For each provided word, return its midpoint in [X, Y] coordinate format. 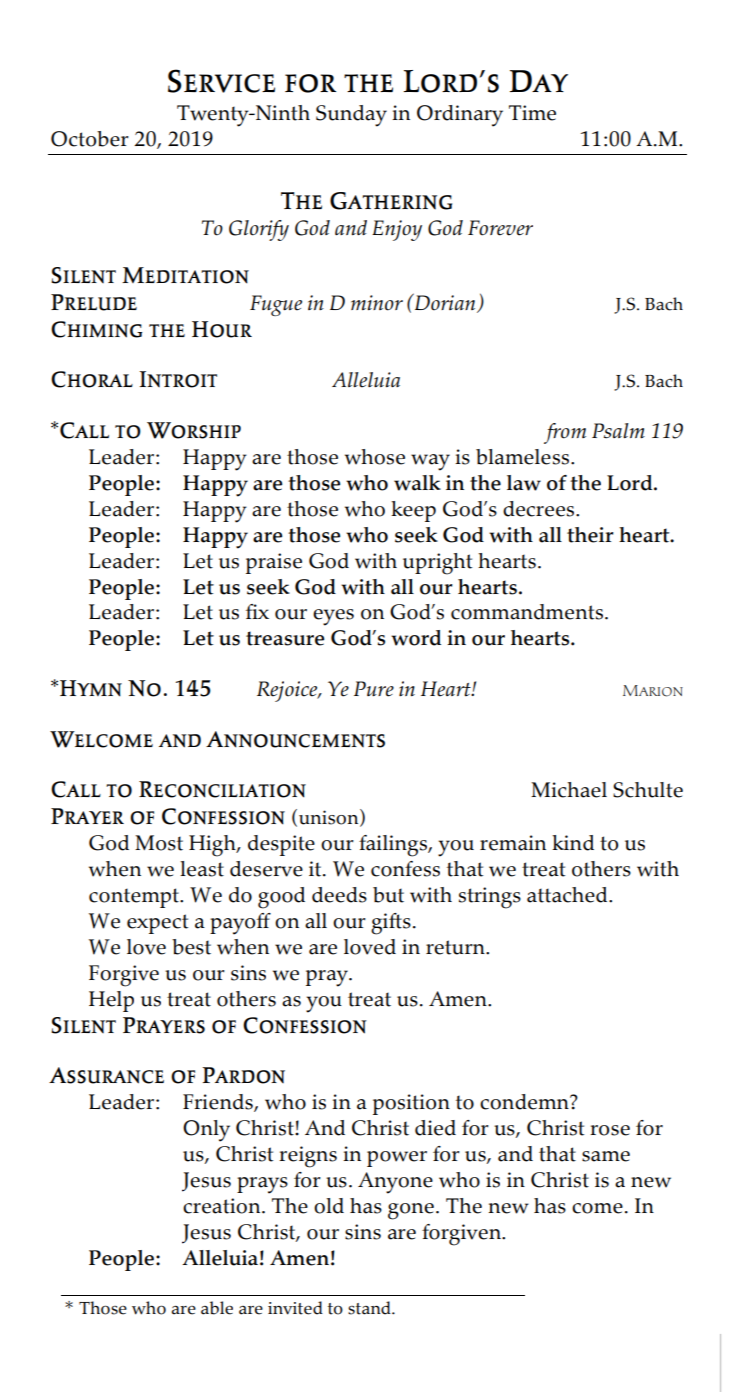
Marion [653, 691]
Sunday [351, 116]
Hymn [91, 688]
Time [532, 113]
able [217, 1308]
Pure [374, 689]
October [90, 139]
